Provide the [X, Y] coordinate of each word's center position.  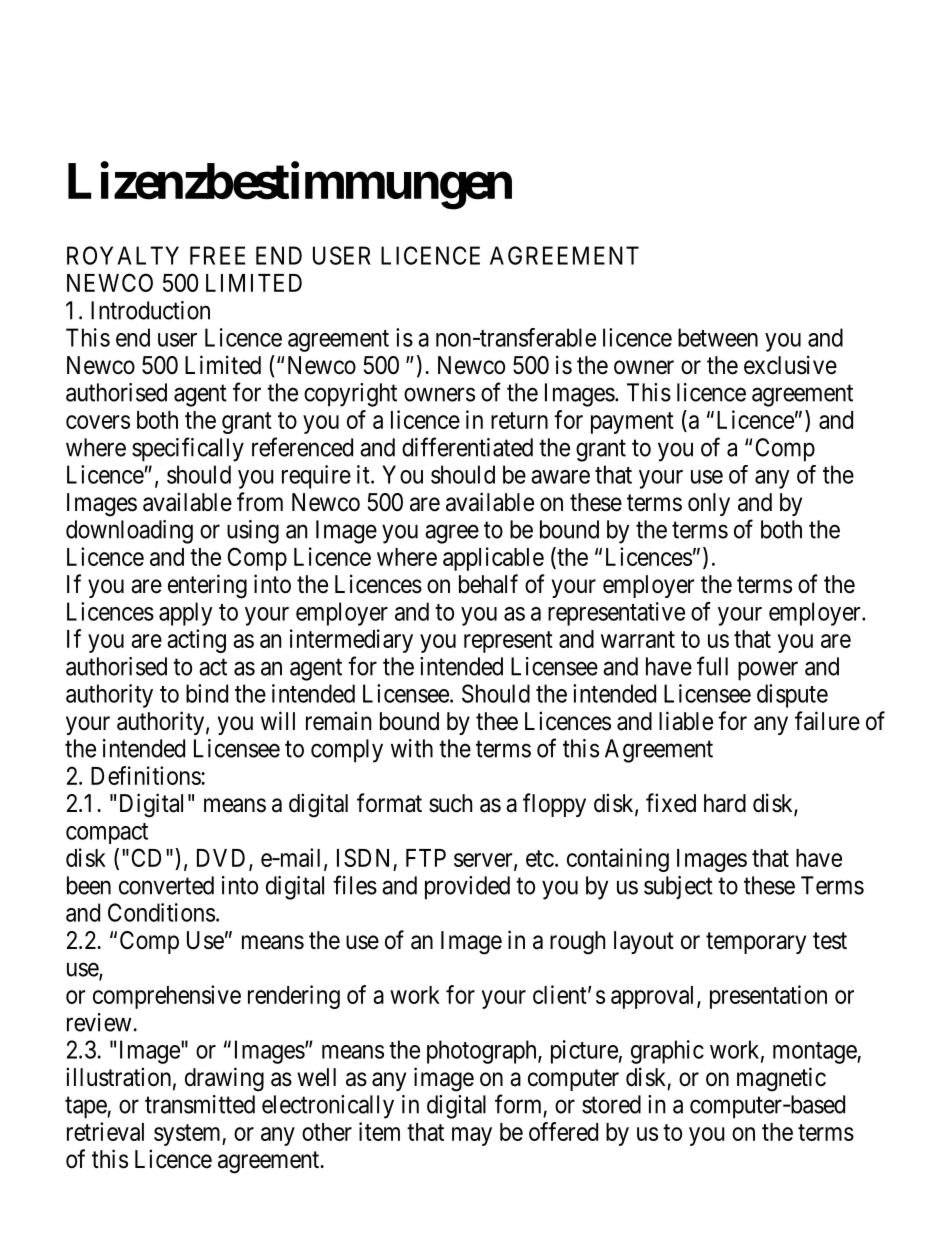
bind [207, 693]
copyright [350, 395]
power [768, 671]
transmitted [200, 1104]
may [472, 1136]
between [718, 337]
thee [497, 721]
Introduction [150, 310]
